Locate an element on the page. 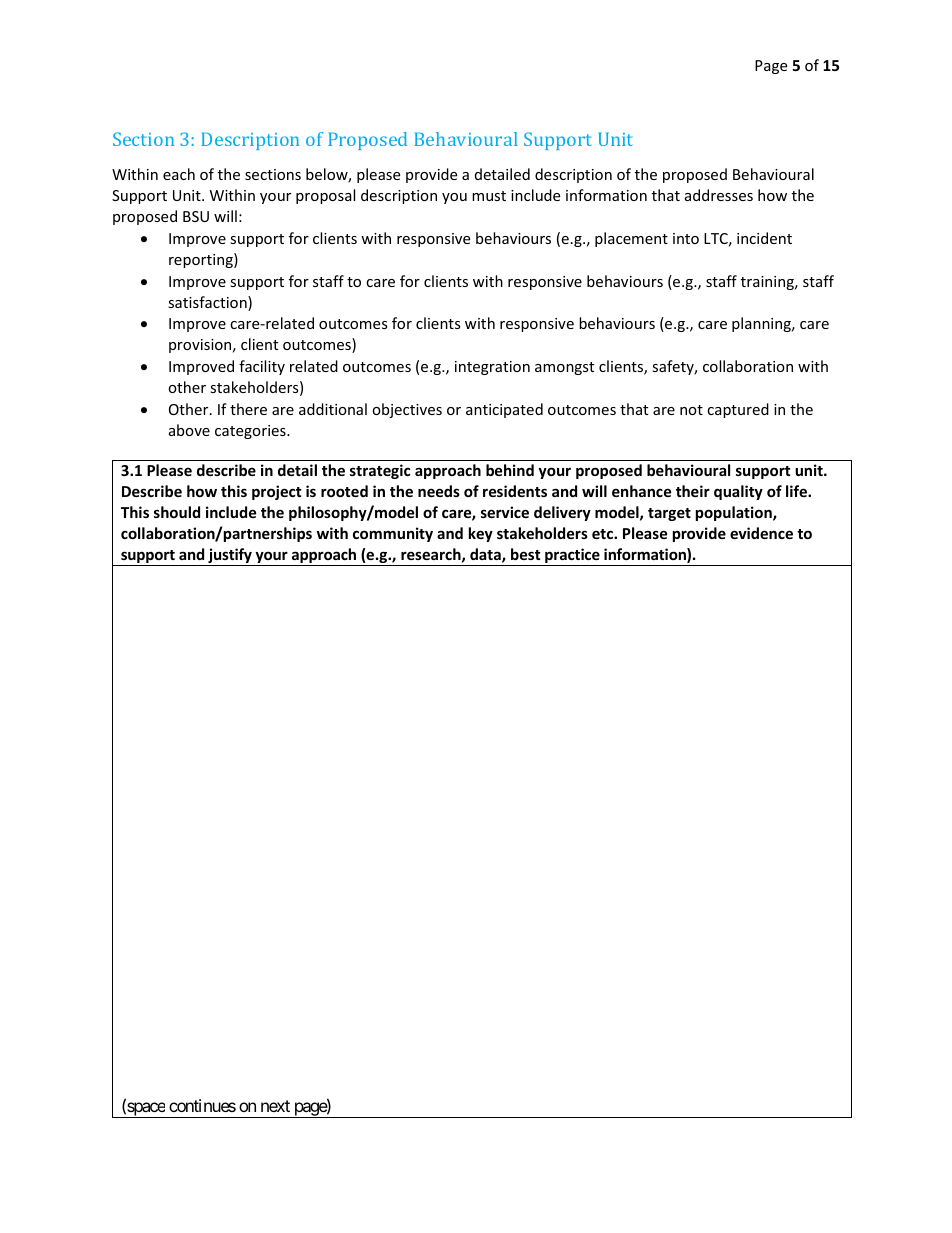 This page has height=1233, width=952. addresses is located at coordinates (719, 195).
